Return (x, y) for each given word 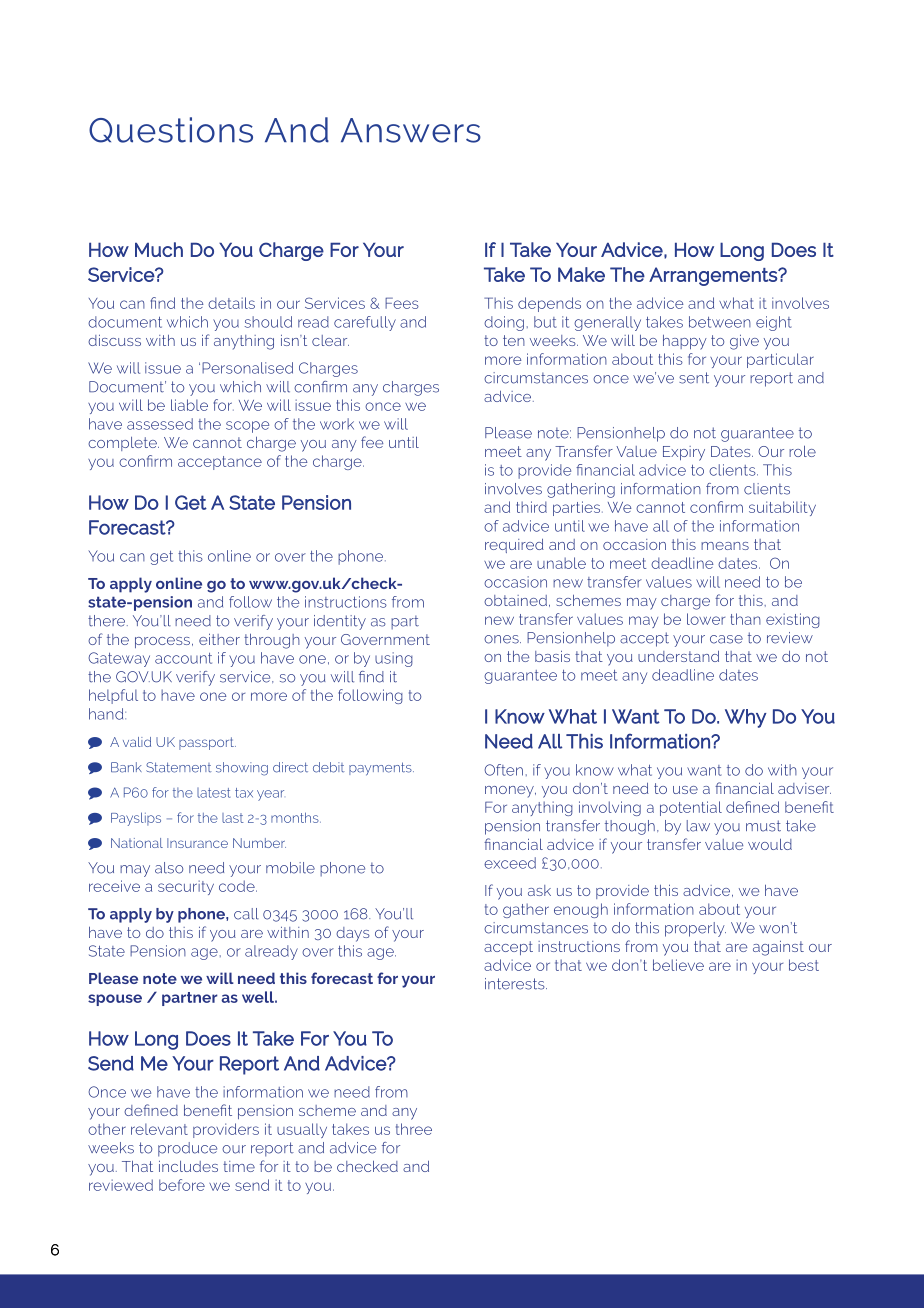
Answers (411, 130)
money (510, 792)
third (531, 507)
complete (123, 444)
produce (187, 1149)
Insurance (197, 843)
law (698, 826)
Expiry (684, 453)
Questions (171, 130)
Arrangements (714, 276)
